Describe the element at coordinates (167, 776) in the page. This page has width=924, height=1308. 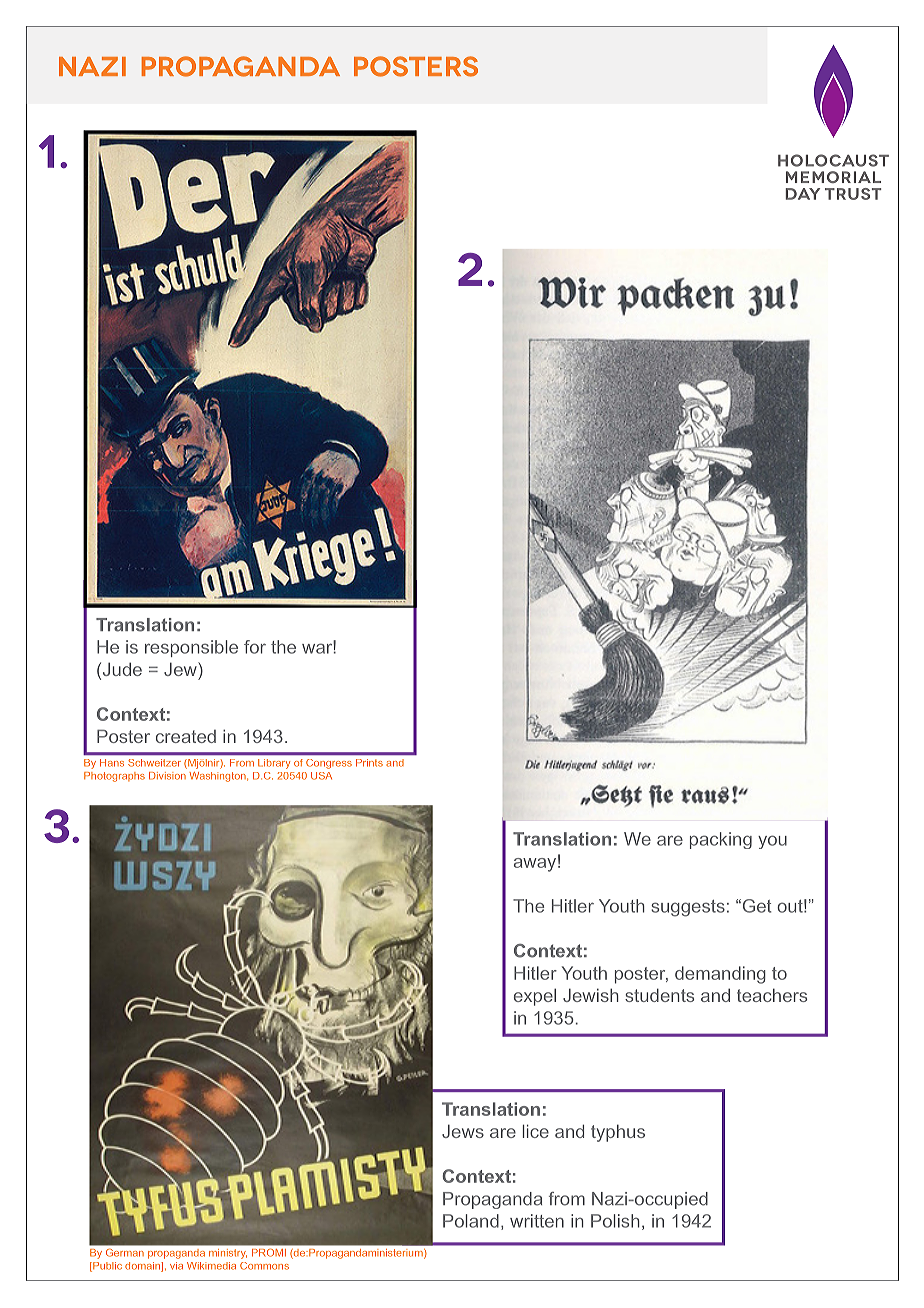
I see `Division` at that location.
